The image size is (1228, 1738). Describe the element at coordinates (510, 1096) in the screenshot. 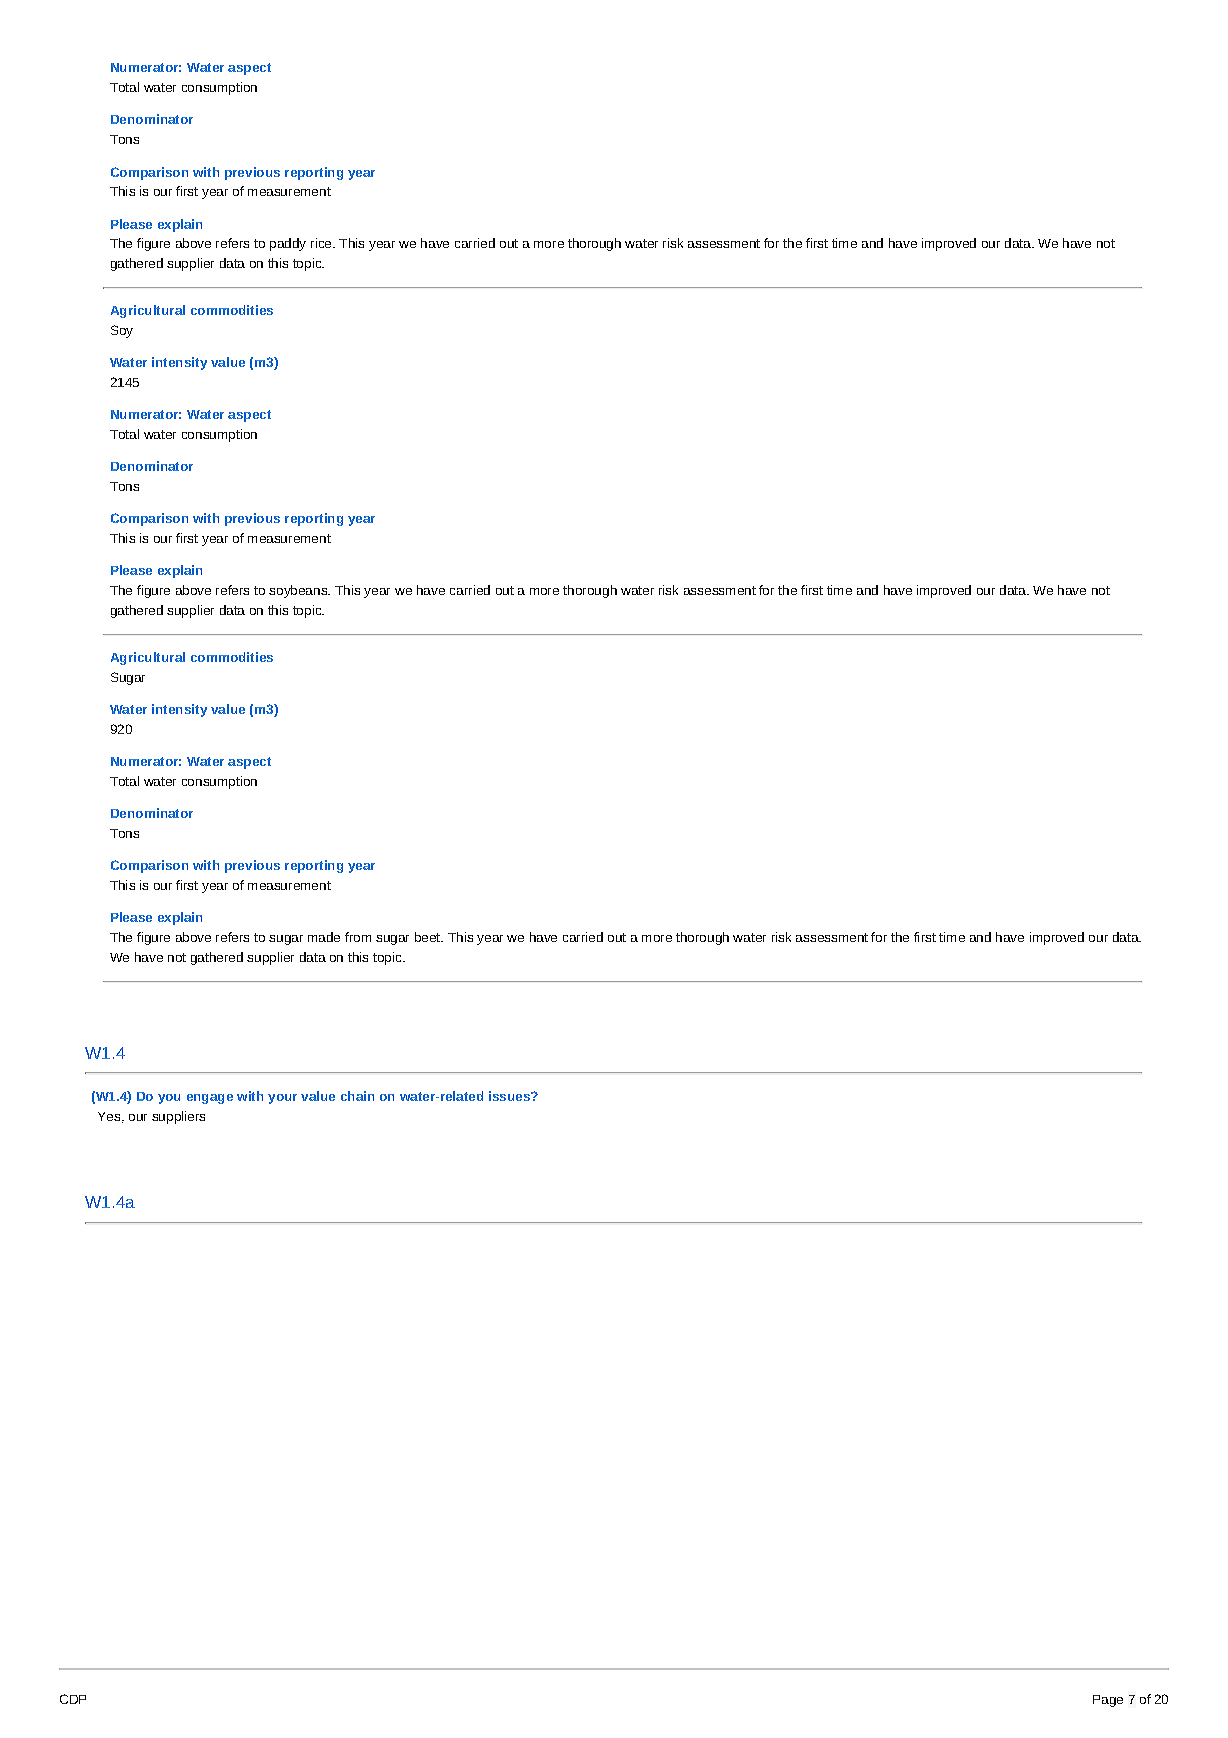

I see `issues` at that location.
